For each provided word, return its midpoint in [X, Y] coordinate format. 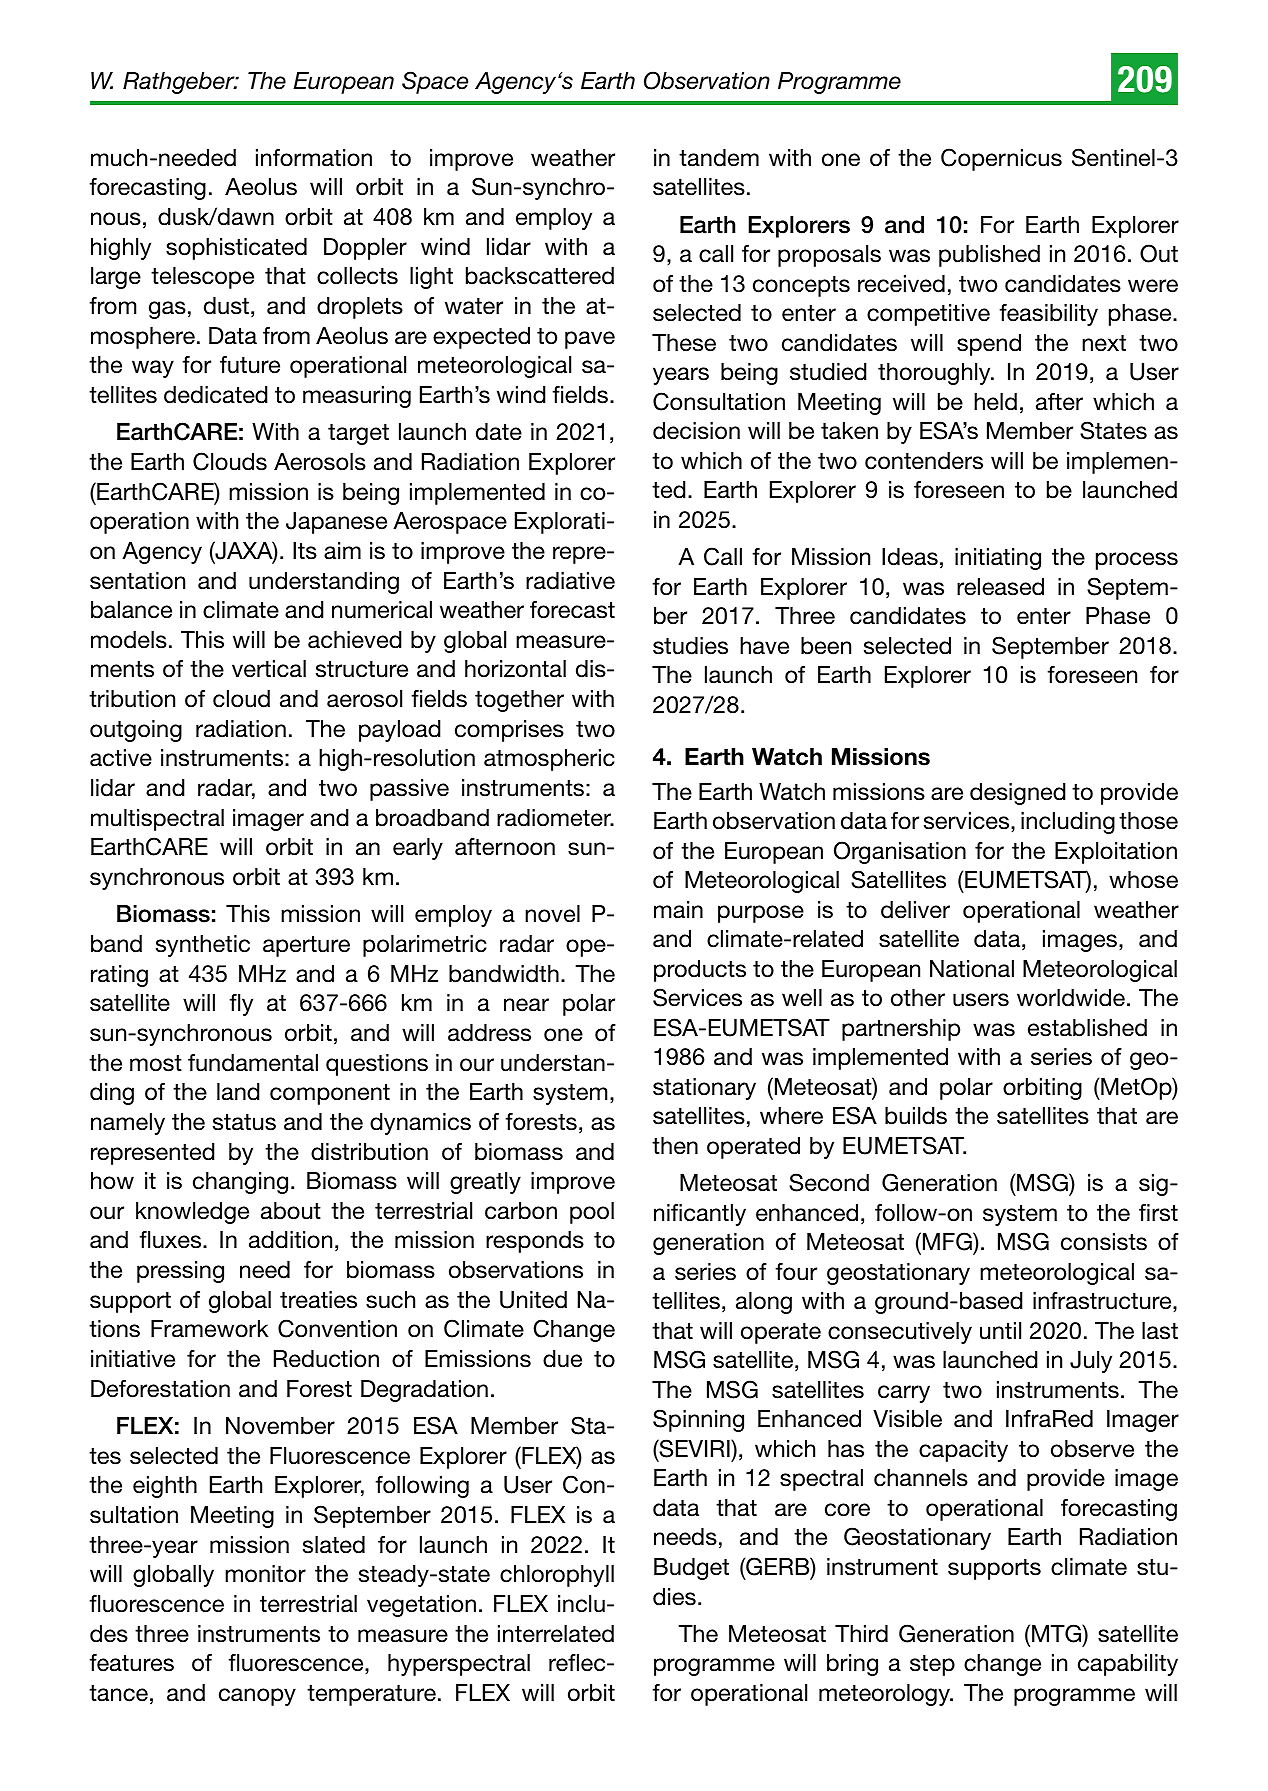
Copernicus [1001, 159]
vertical [269, 669]
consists [1104, 1242]
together [519, 701]
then [675, 1146]
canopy [257, 1697]
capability [1128, 1665]
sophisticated [236, 249]
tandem [719, 158]
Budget [691, 1569]
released [1000, 587]
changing [240, 1183]
